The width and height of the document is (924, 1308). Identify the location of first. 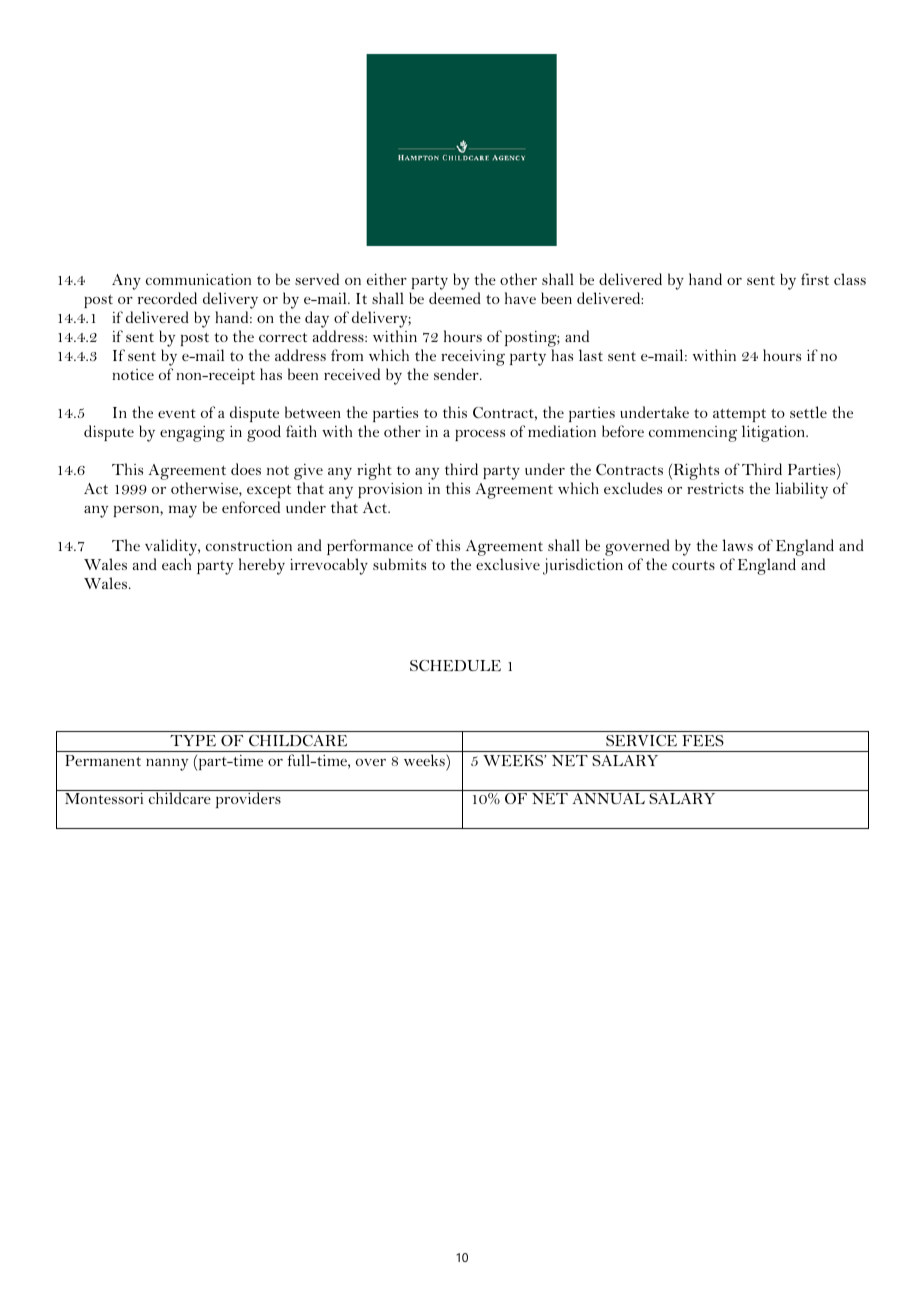
(815, 279).
